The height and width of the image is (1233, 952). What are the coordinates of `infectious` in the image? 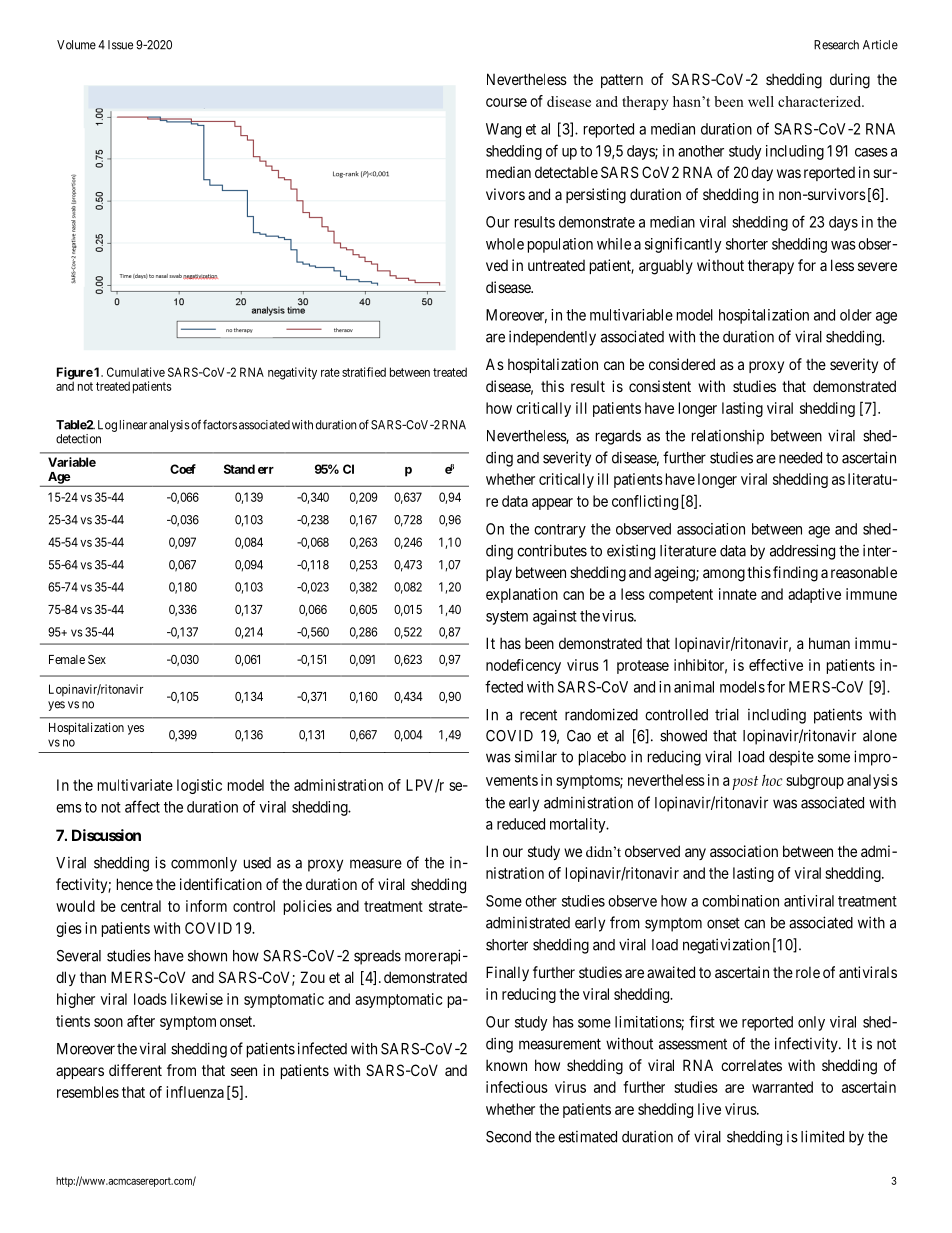 It's located at (517, 1087).
